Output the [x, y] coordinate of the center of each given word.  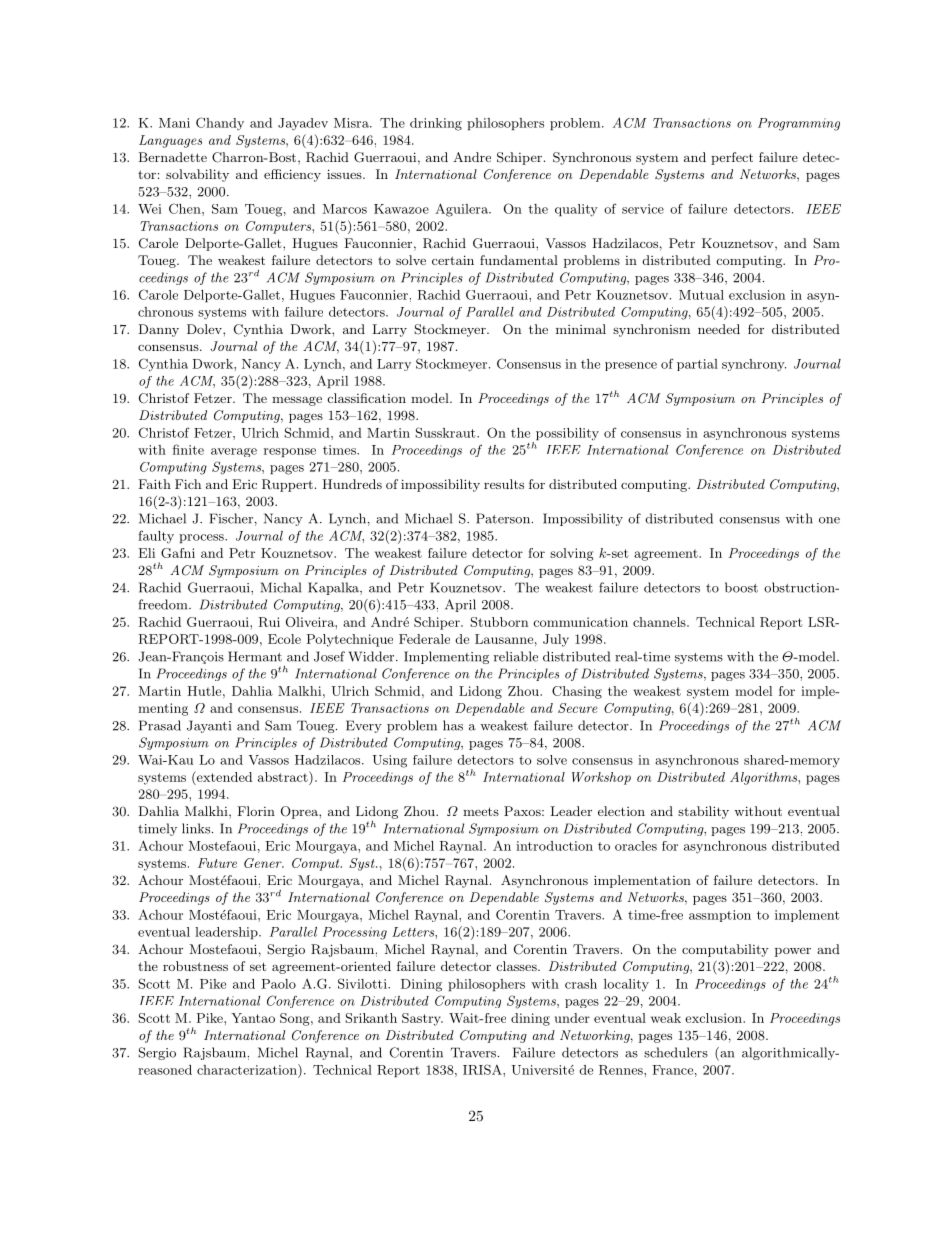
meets [481, 811]
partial [697, 365]
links [196, 828]
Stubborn [499, 622]
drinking [436, 124]
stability [703, 812]
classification [367, 398]
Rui [269, 622]
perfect [732, 158]
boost [741, 587]
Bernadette [173, 157]
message [297, 401]
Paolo [279, 984]
